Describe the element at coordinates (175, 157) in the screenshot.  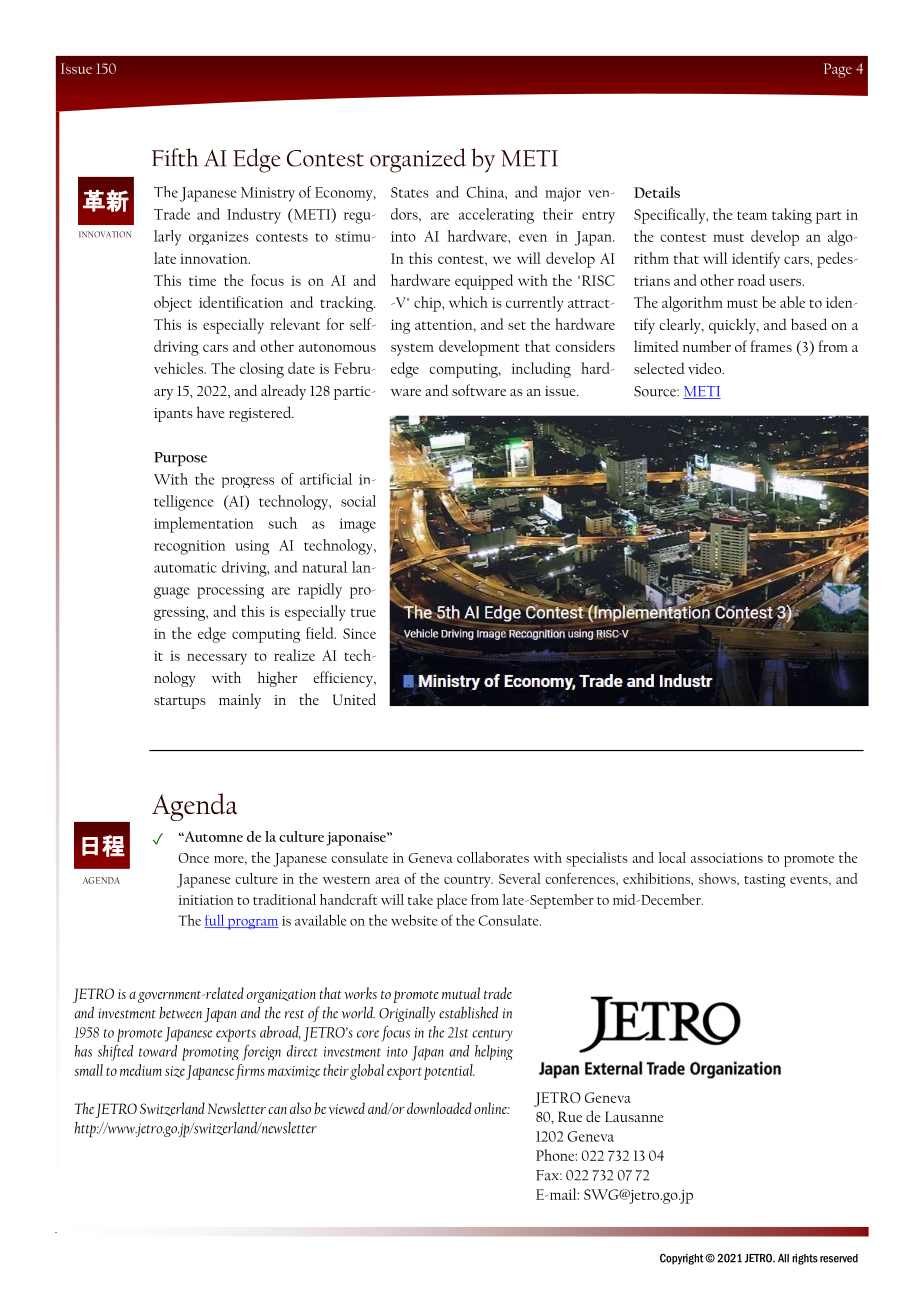
I see `Fifth` at that location.
